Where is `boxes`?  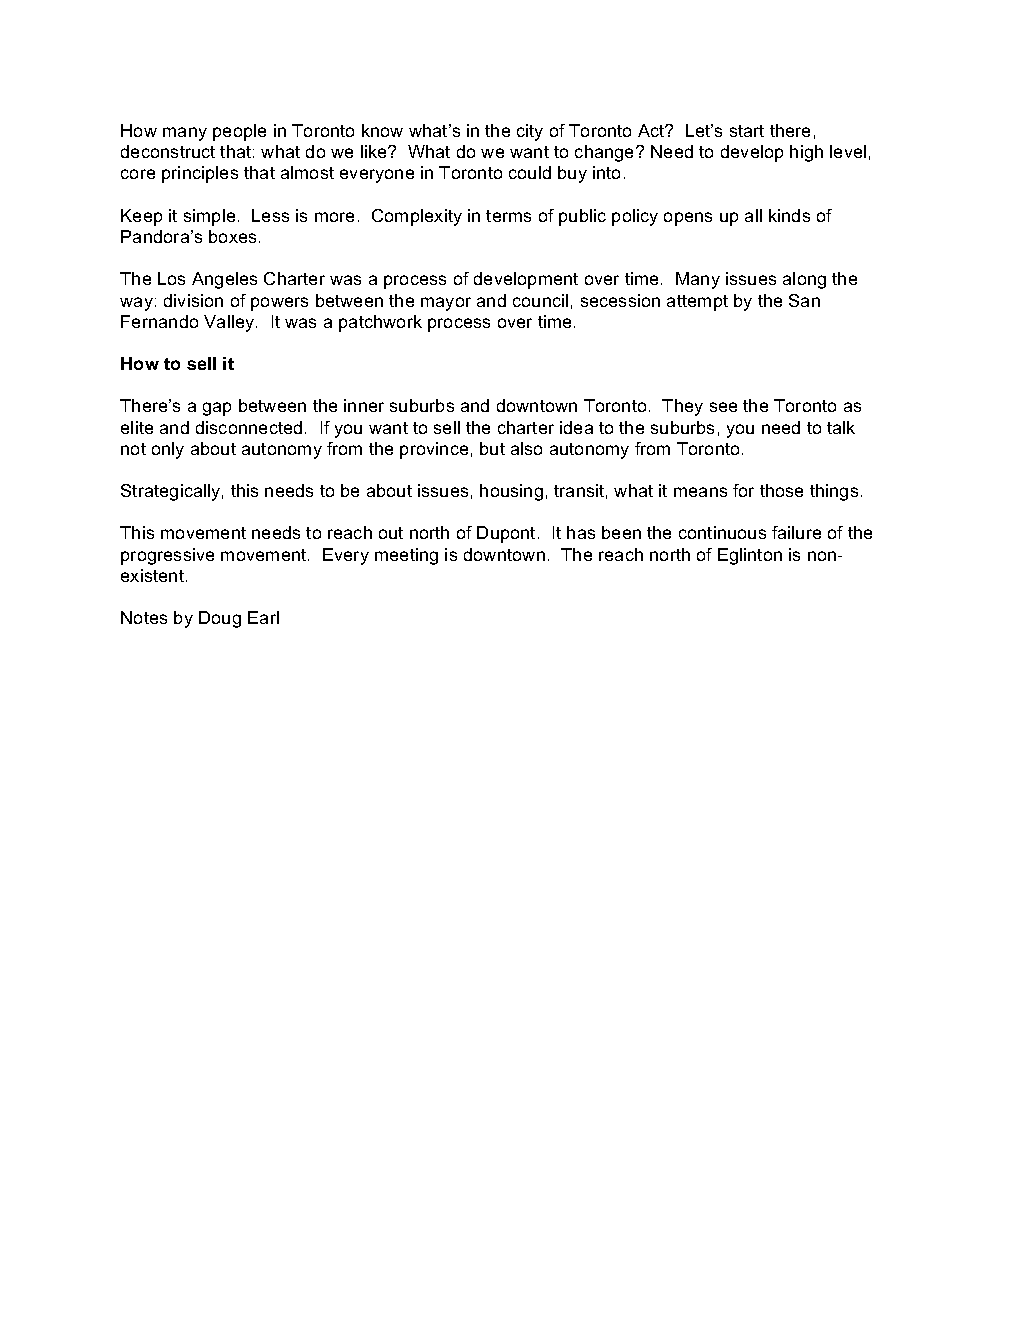 boxes is located at coordinates (232, 236).
